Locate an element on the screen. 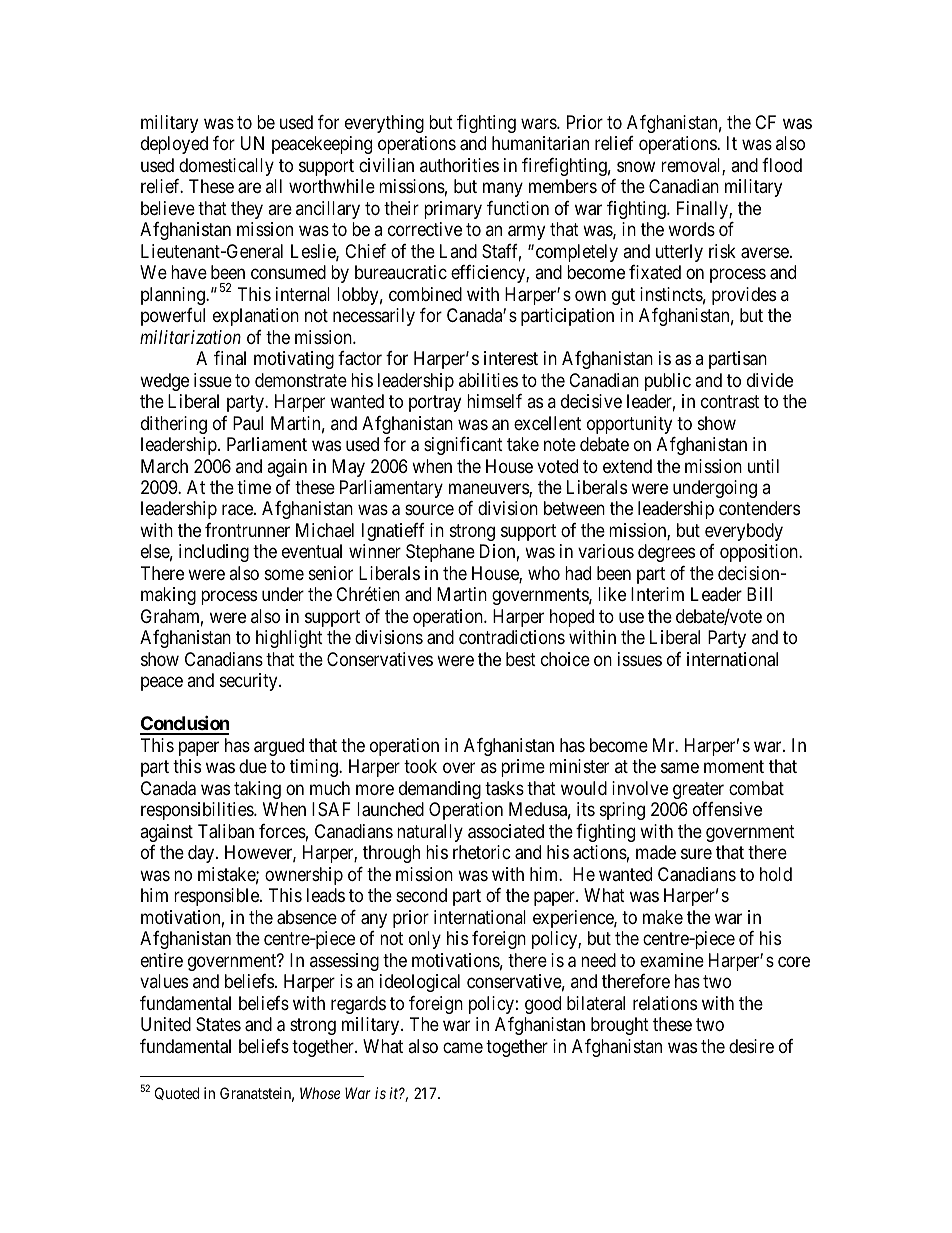 The image size is (952, 1233). some is located at coordinates (284, 574).
